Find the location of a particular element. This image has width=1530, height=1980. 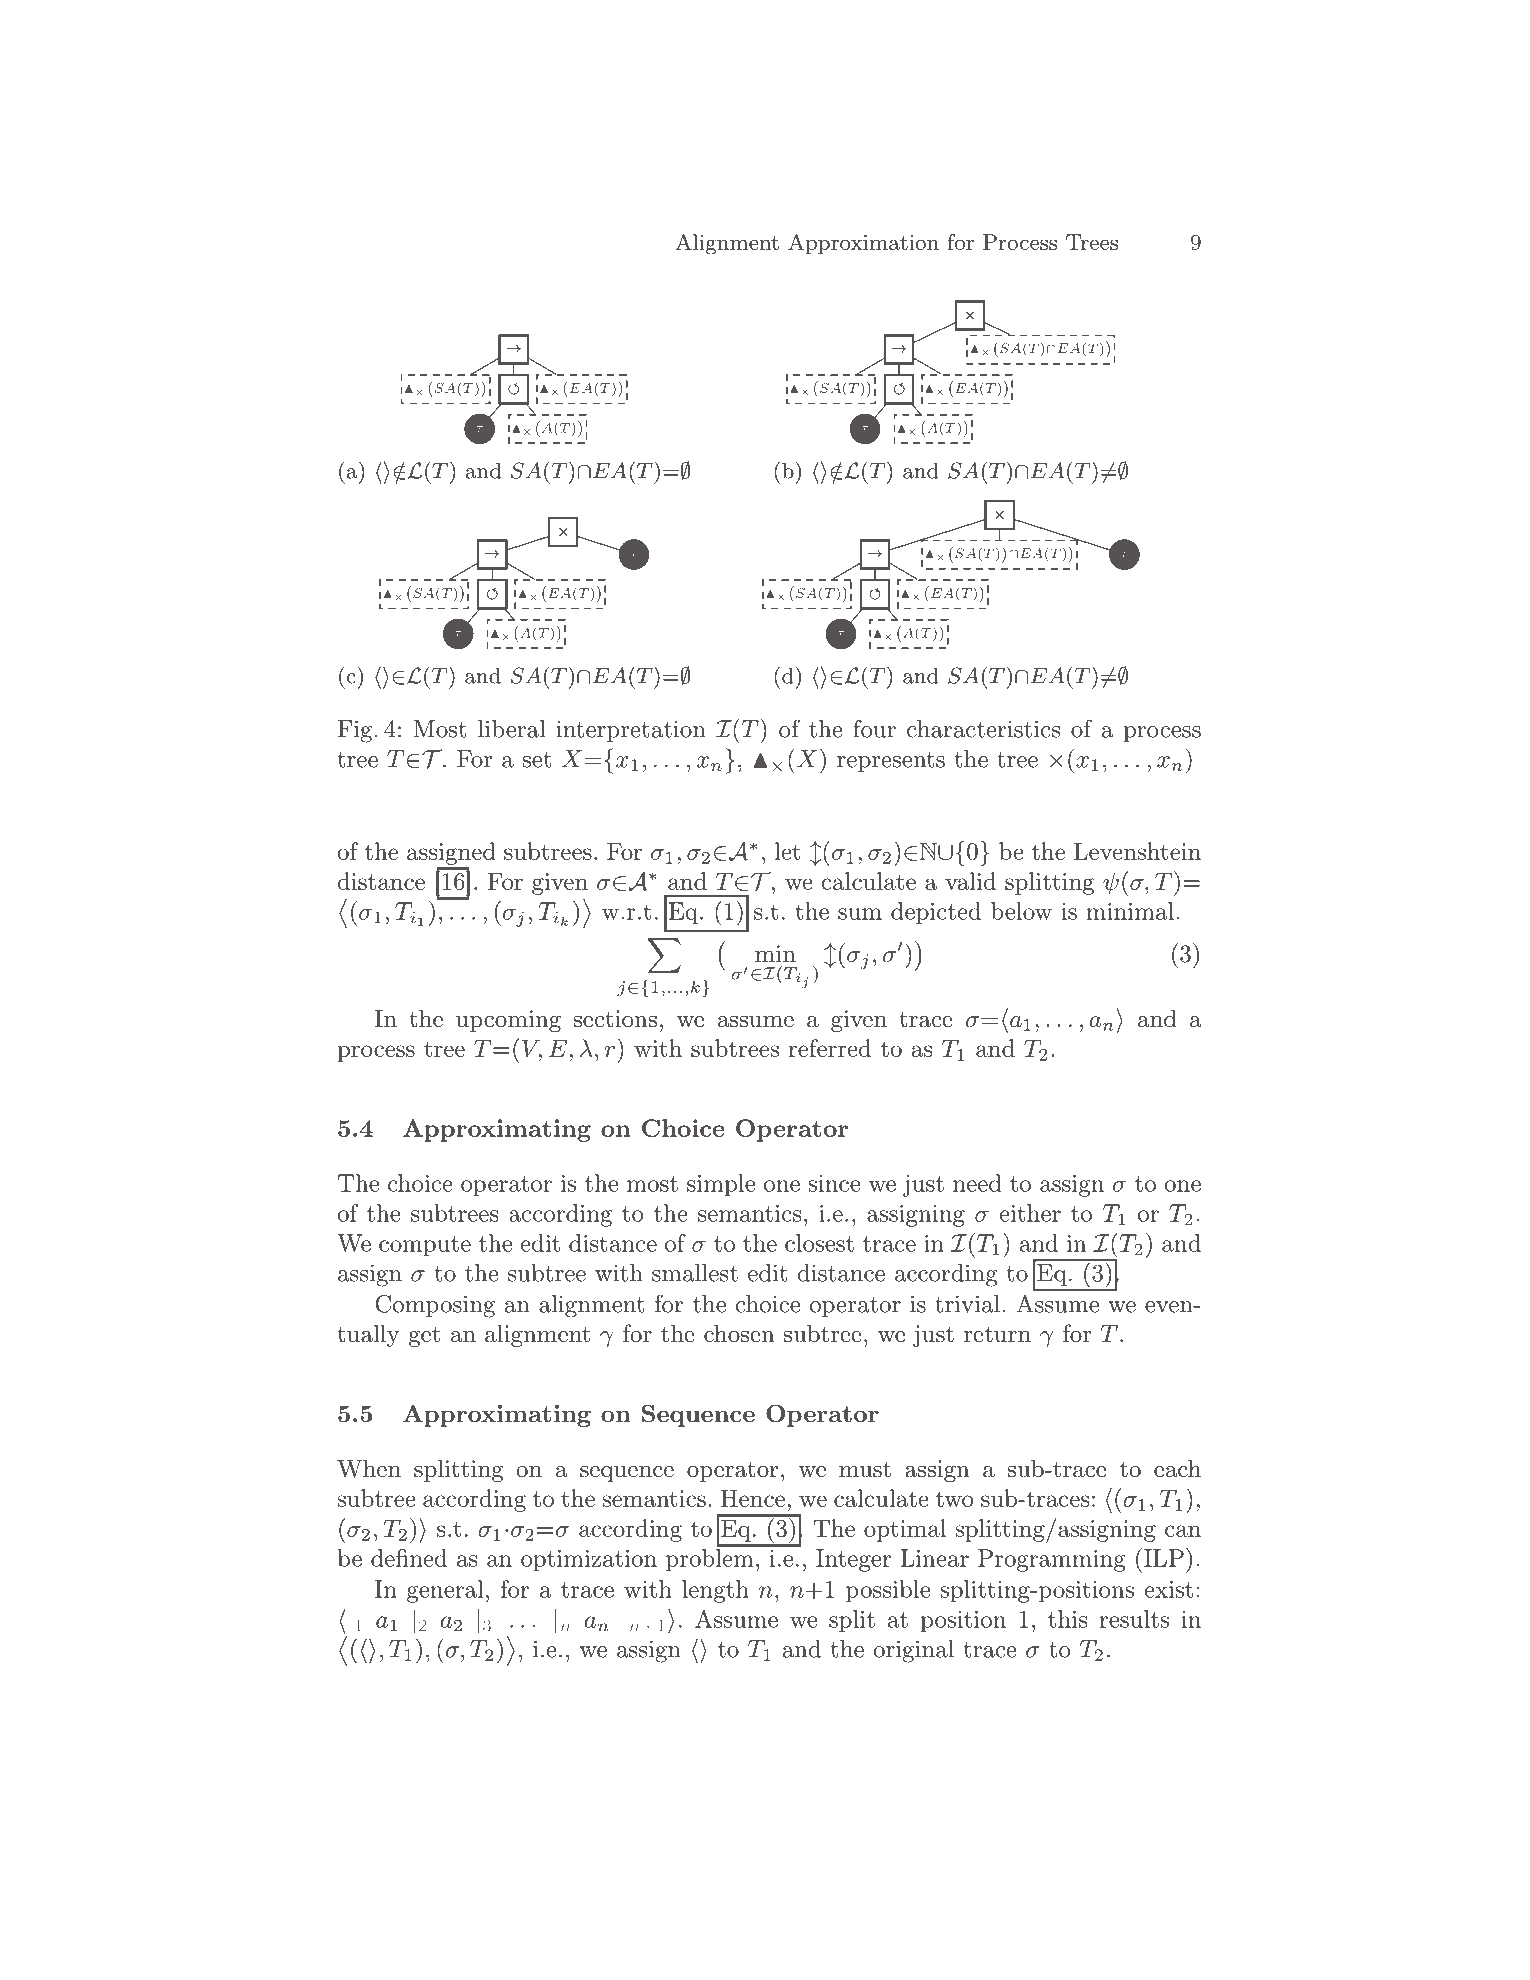

length is located at coordinates (715, 1591).
